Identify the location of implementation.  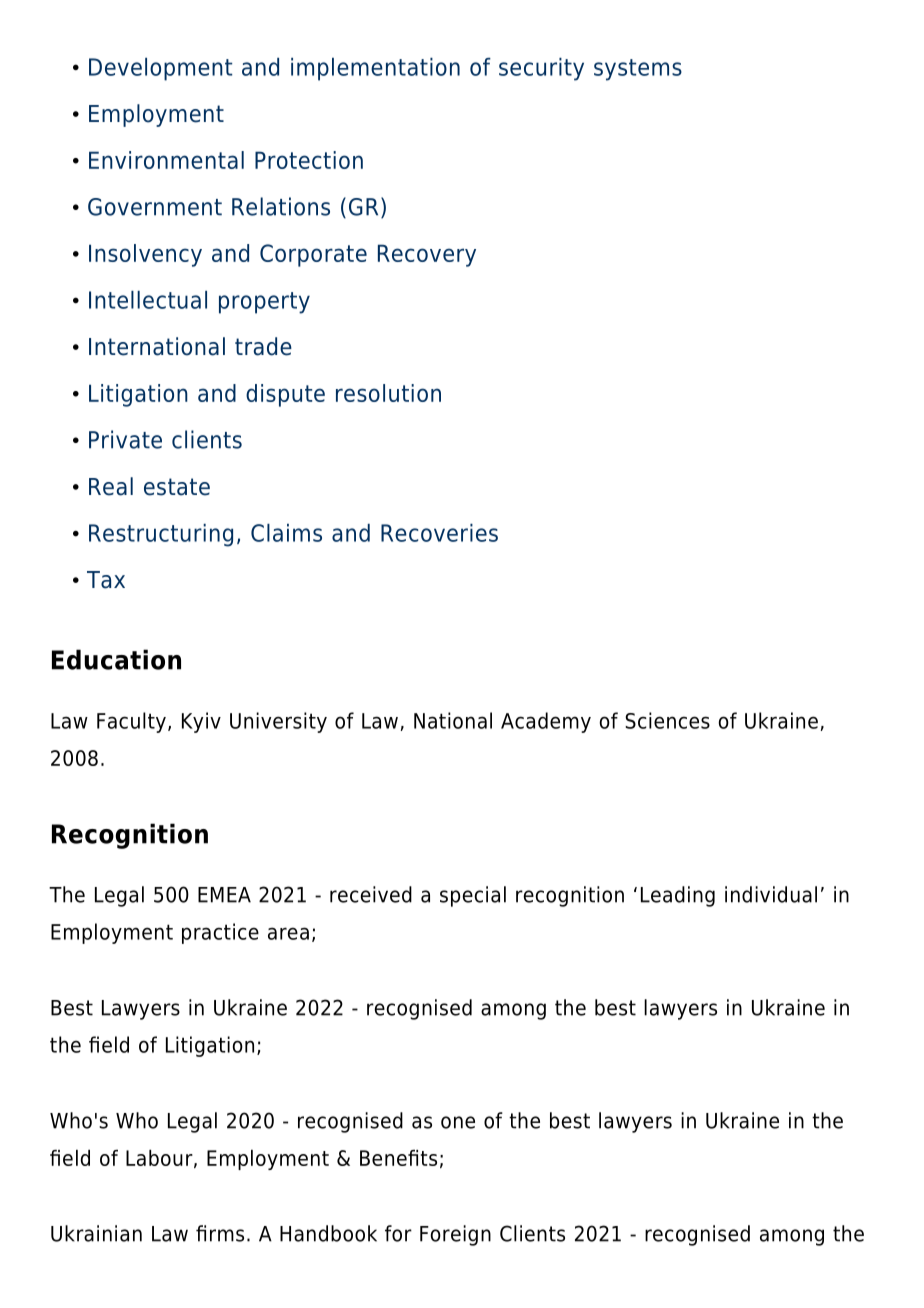
(375, 69).
